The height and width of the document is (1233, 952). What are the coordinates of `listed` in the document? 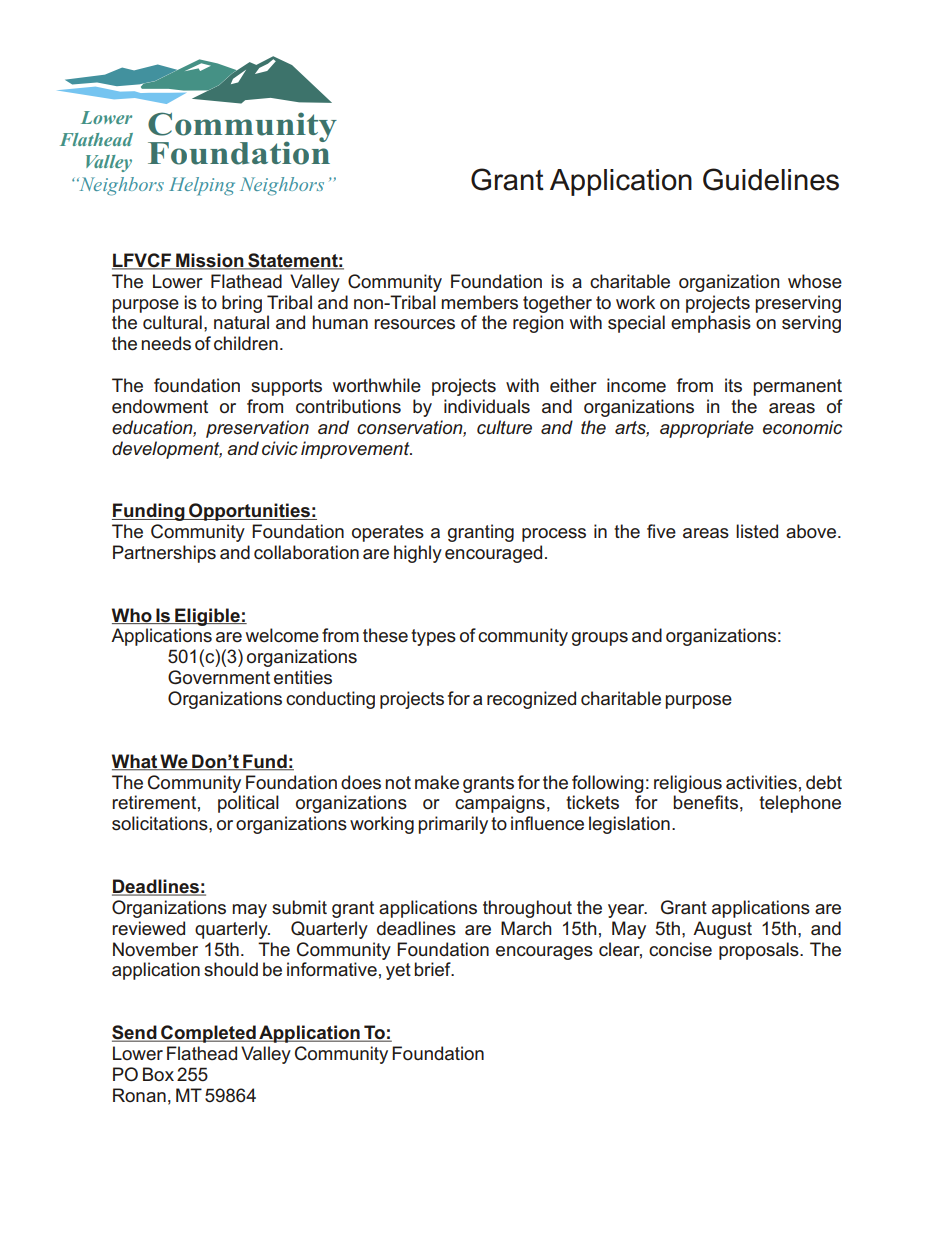 It's located at (757, 531).
